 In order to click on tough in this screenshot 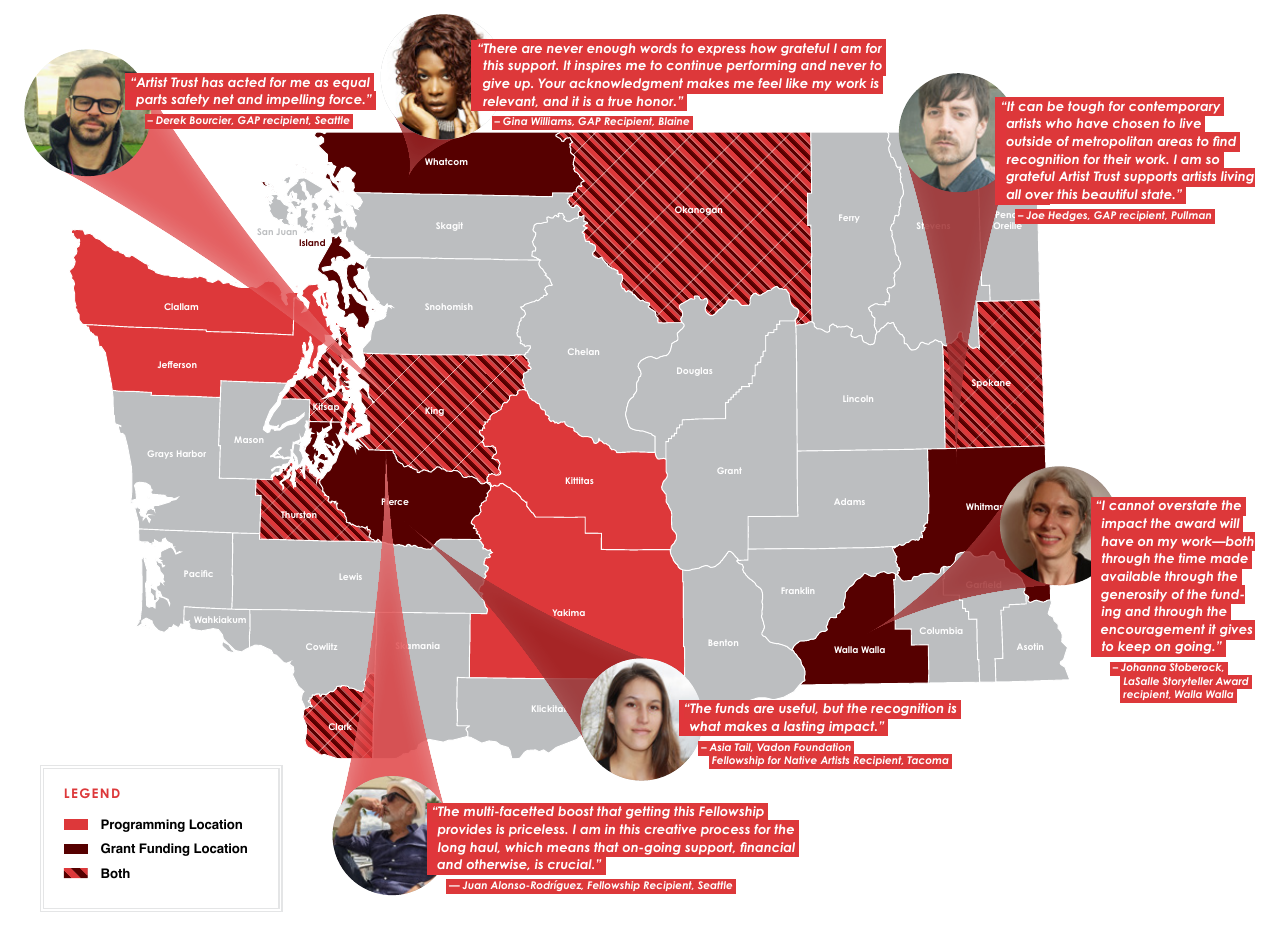, I will do `click(1086, 107)`.
